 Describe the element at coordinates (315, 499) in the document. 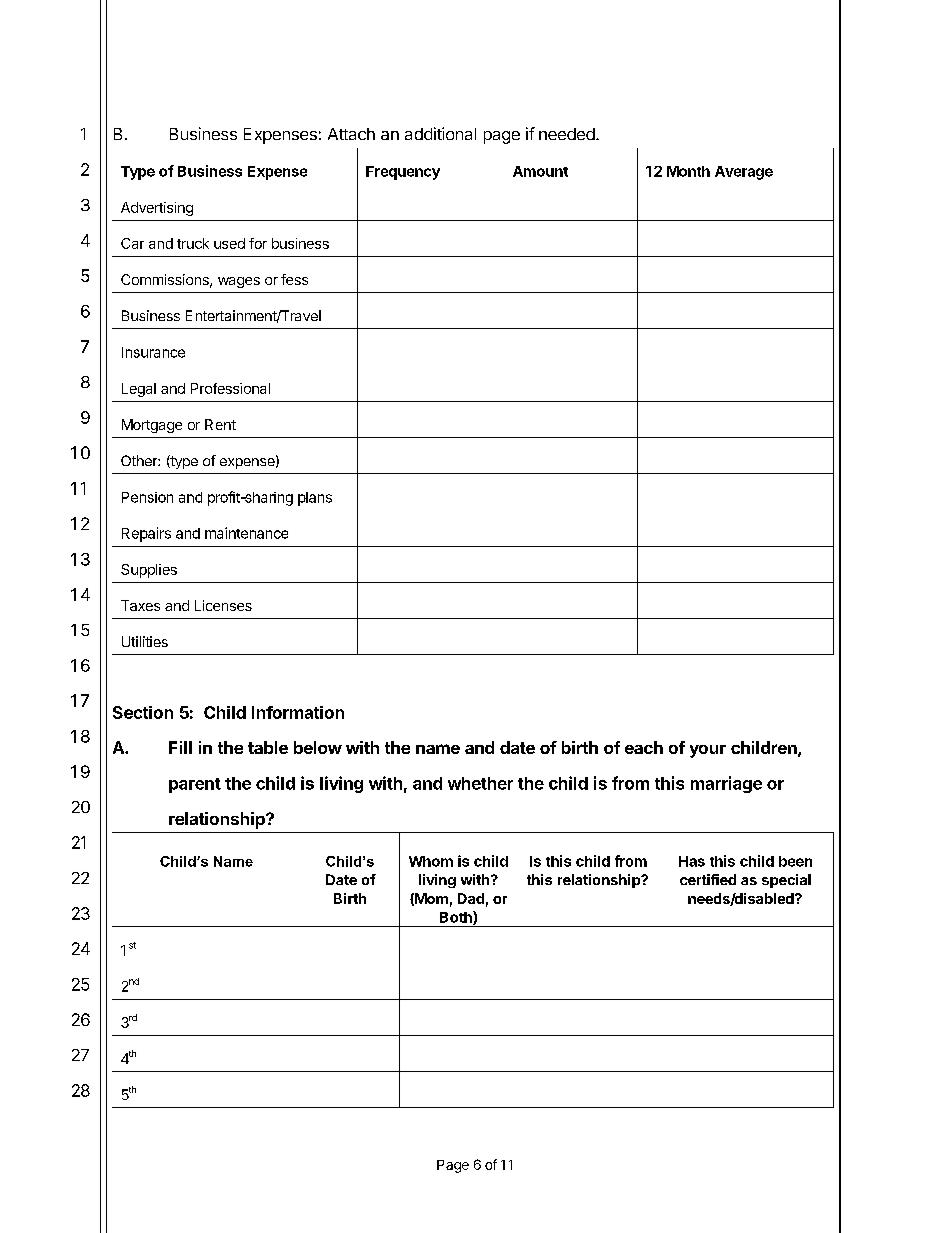

I see `plans` at that location.
